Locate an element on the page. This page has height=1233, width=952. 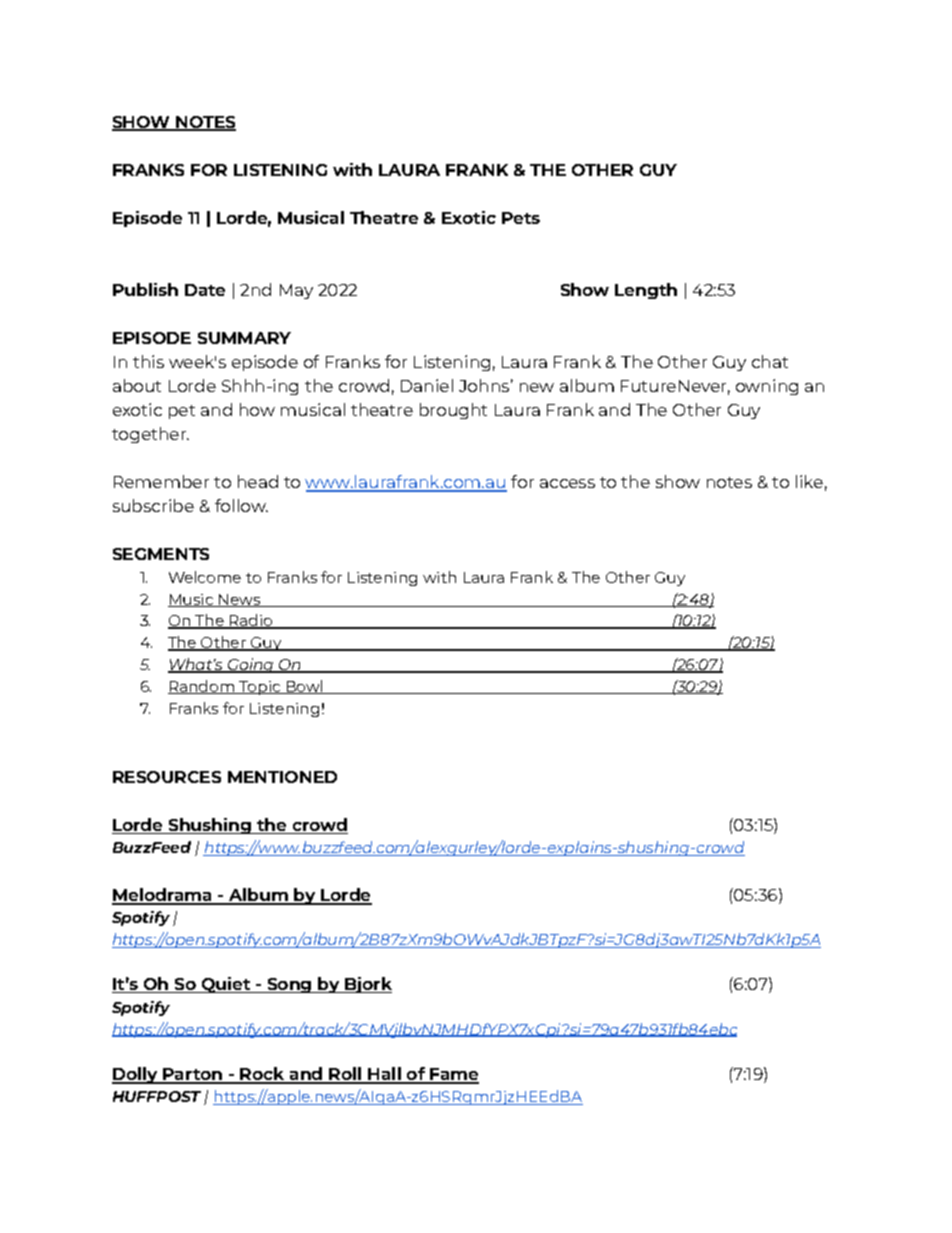
MENTIONED is located at coordinates (282, 777).
